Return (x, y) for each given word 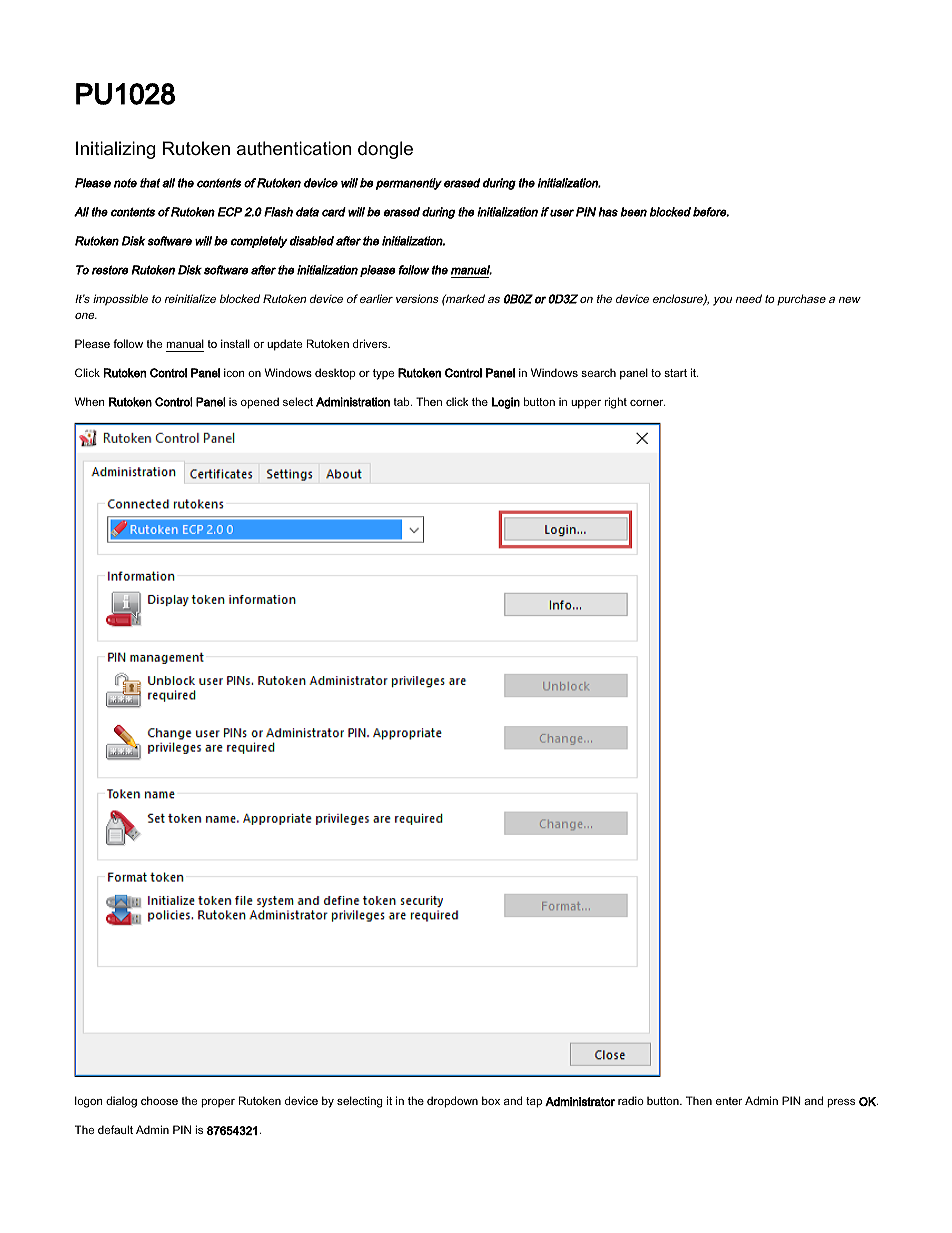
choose (159, 1100)
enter (729, 1101)
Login (506, 403)
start (675, 373)
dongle (385, 150)
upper (586, 404)
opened (260, 403)
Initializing (115, 150)
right (616, 403)
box (491, 1100)
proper (218, 1103)
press (841, 1103)
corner (648, 403)
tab (402, 401)
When (89, 401)
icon (234, 372)
